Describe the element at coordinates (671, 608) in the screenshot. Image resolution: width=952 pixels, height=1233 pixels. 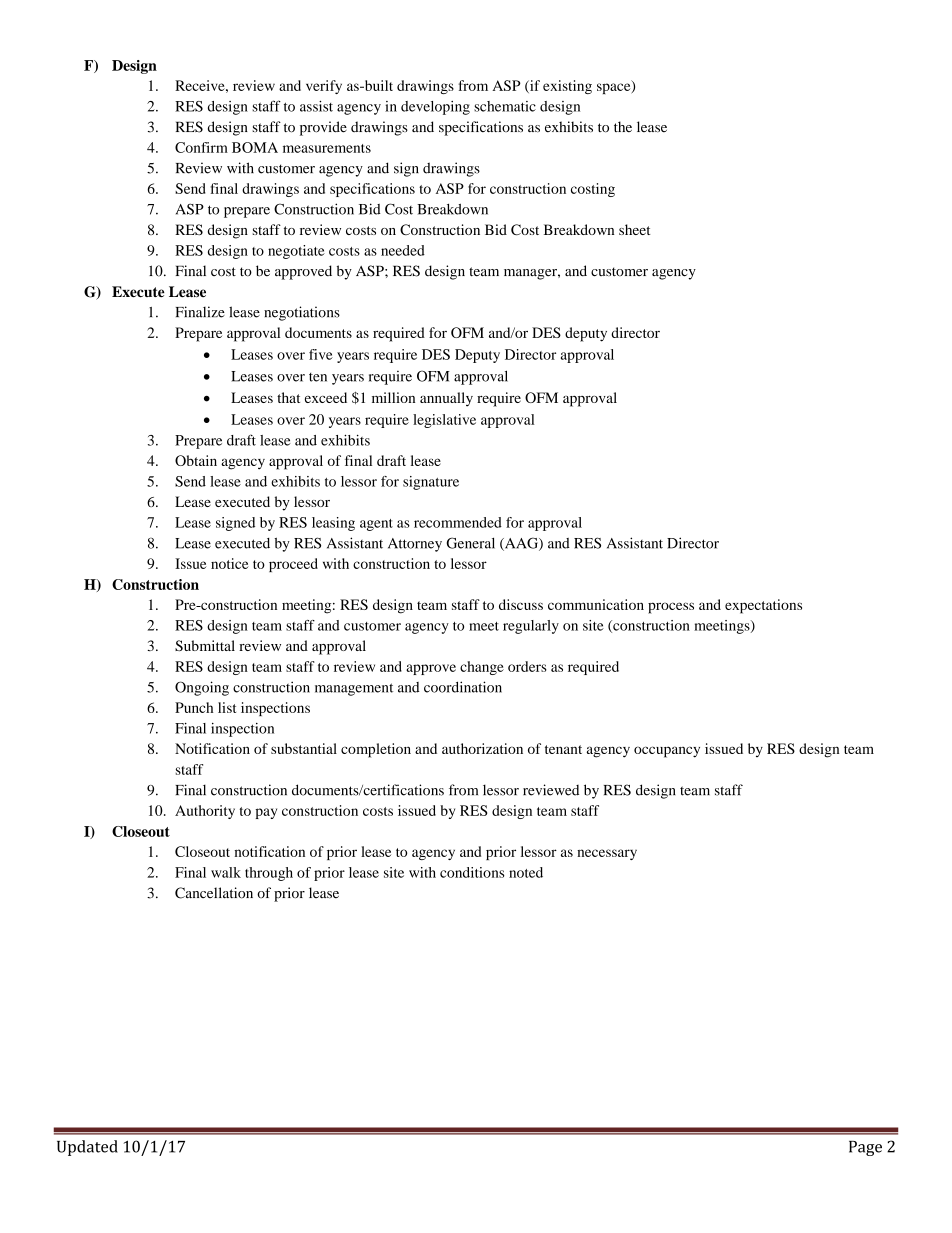
I see `process` at that location.
